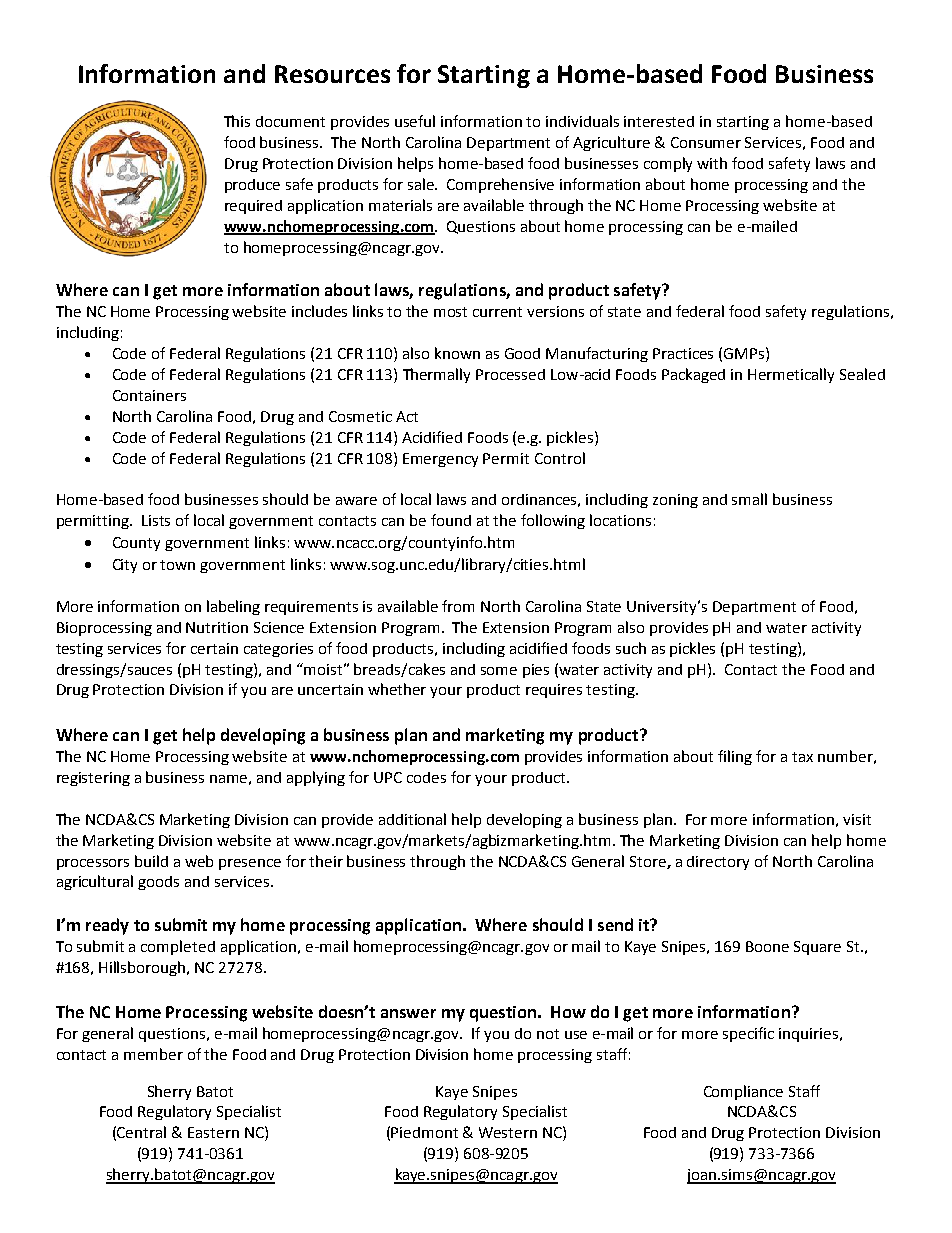  I want to click on Western, so click(508, 1132).
